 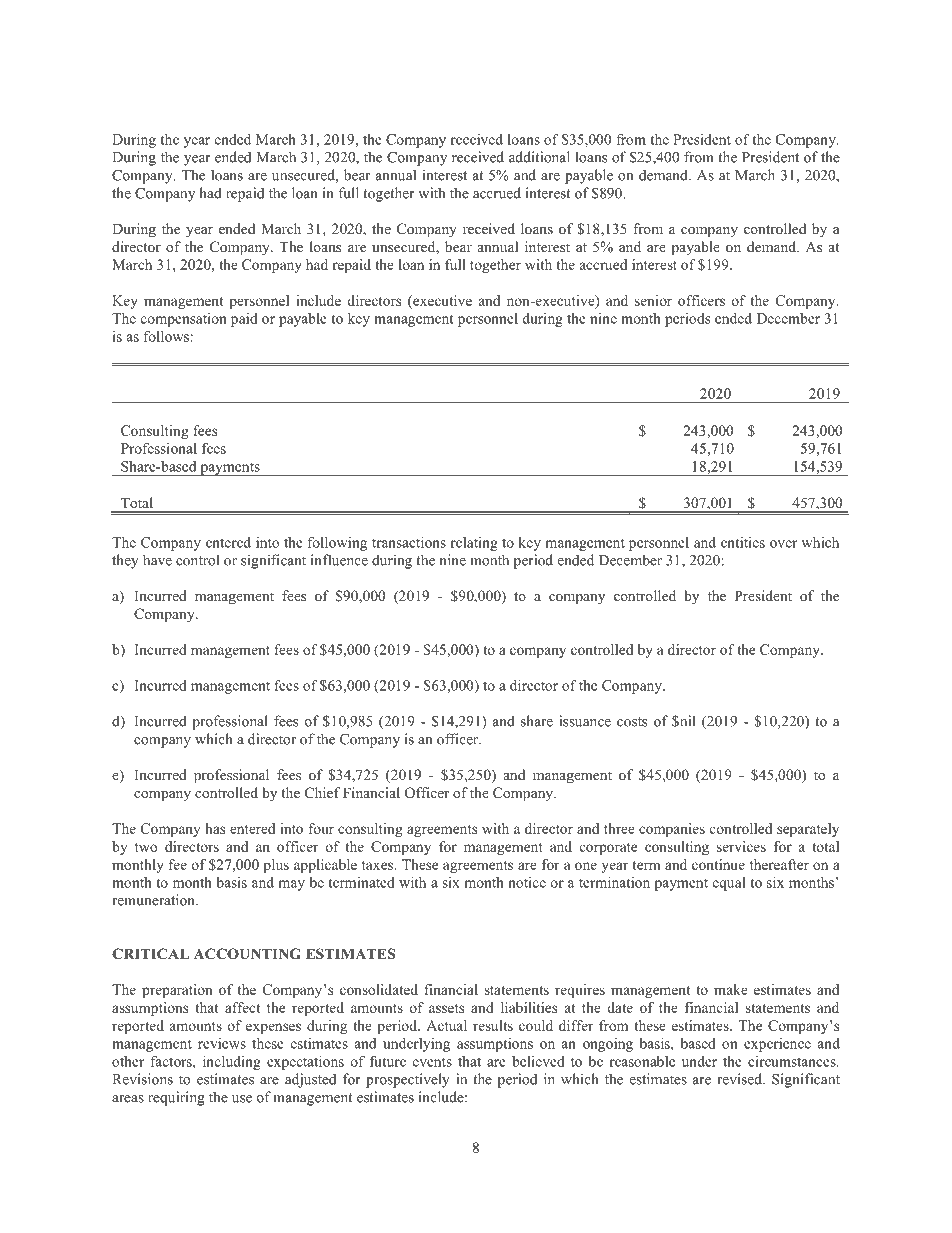 What do you see at coordinates (232, 1063) in the screenshot?
I see `including` at bounding box center [232, 1063].
